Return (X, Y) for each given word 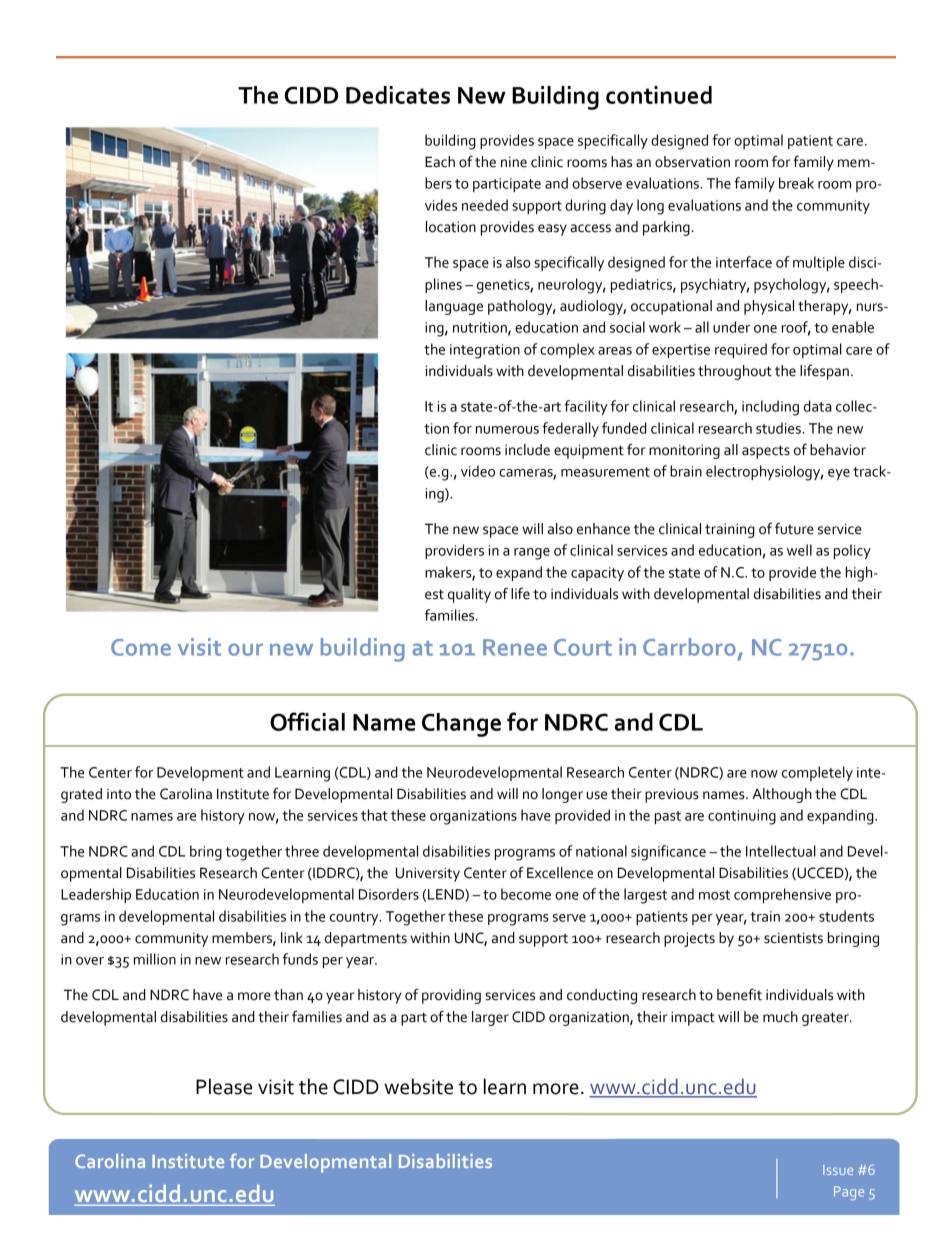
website (418, 1086)
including (770, 408)
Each (440, 162)
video (478, 471)
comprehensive (782, 895)
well (799, 550)
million (155, 959)
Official (307, 721)
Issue (838, 1170)
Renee (515, 647)
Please (224, 1086)
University (428, 874)
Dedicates (398, 95)
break (796, 183)
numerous (507, 430)
